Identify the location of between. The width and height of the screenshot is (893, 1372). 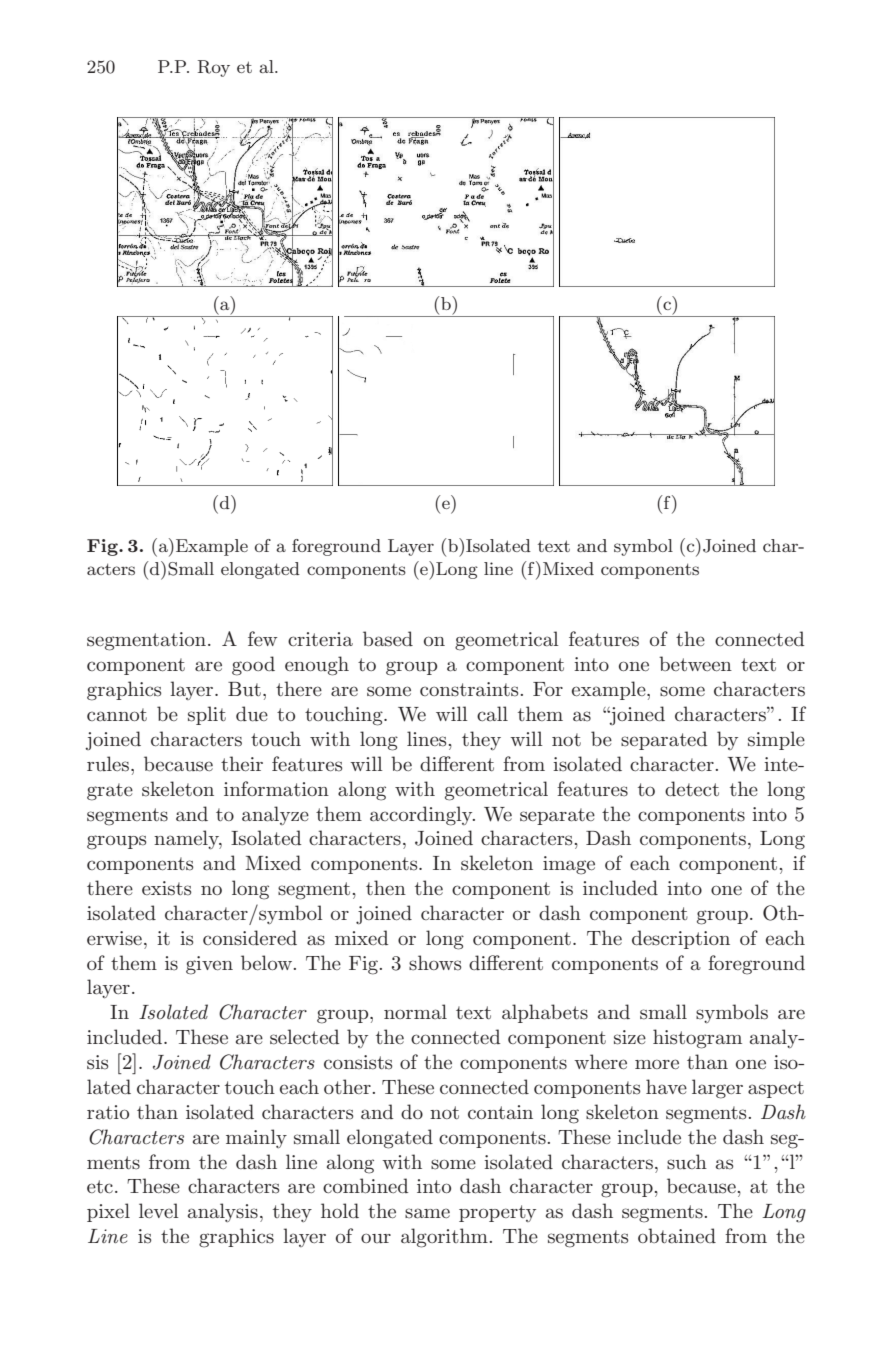
(695, 663).
